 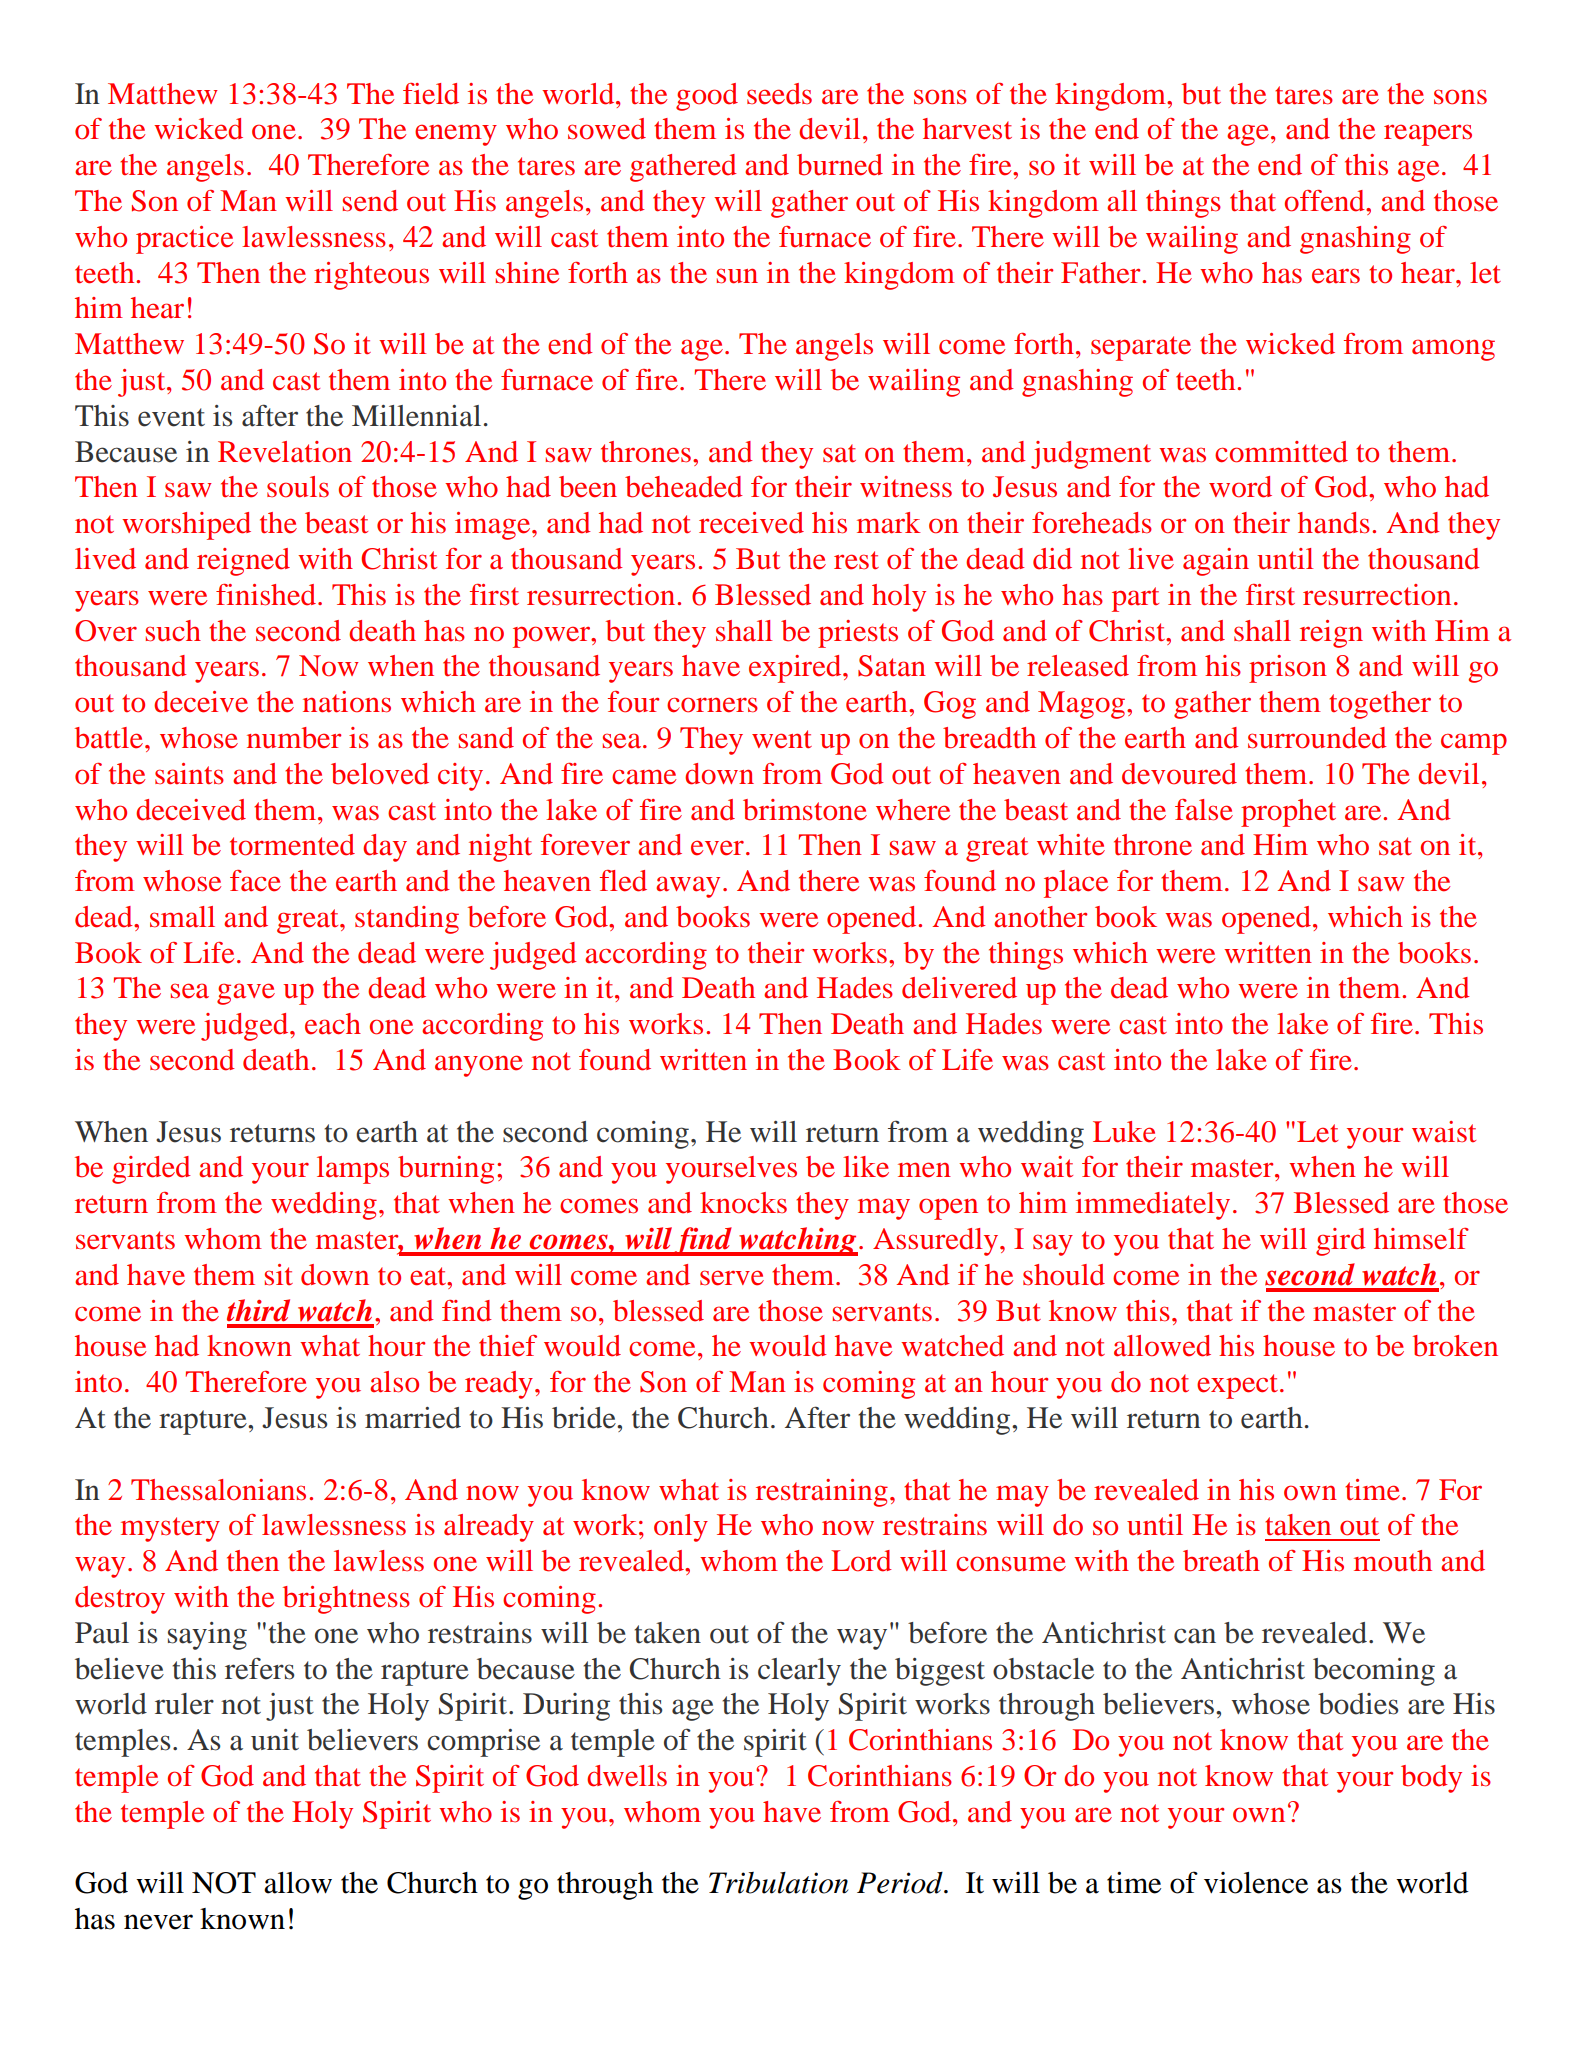 What do you see at coordinates (1317, 738) in the page?
I see `surrounded` at bounding box center [1317, 738].
